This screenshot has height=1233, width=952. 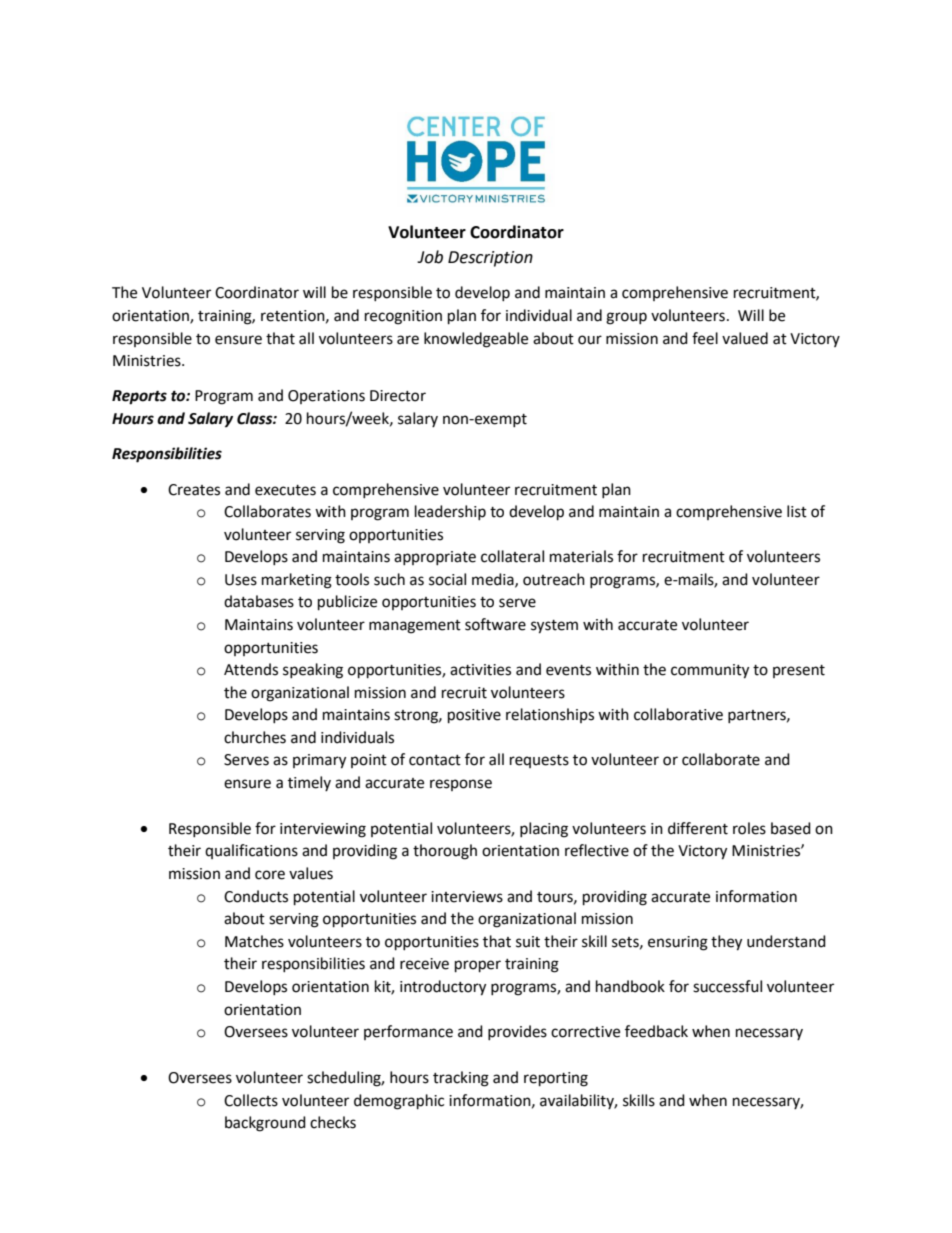 What do you see at coordinates (490, 259) in the screenshot?
I see `Description` at bounding box center [490, 259].
